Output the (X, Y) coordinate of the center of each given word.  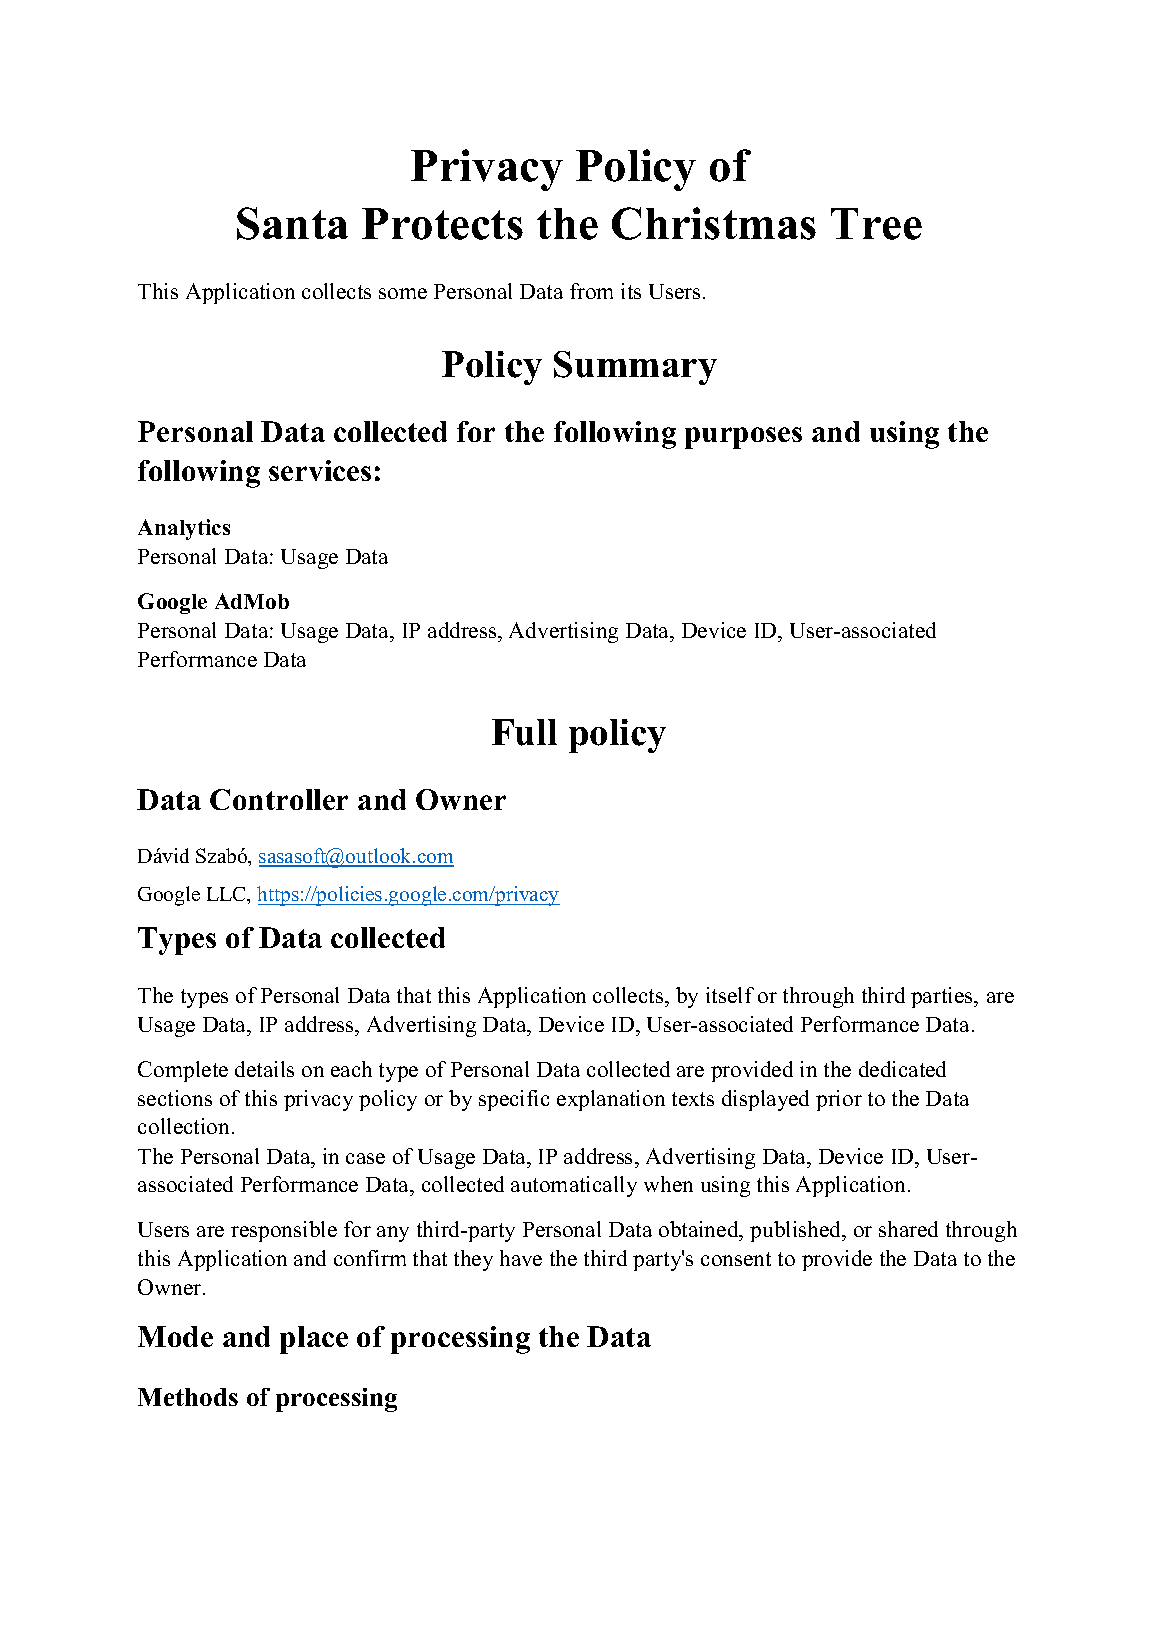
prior (839, 1100)
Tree (876, 224)
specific (514, 1100)
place (314, 1340)
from (591, 291)
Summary (635, 368)
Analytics (184, 529)
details (264, 1069)
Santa (292, 223)
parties (943, 997)
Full (524, 732)
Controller (279, 799)
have (521, 1258)
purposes (743, 438)
